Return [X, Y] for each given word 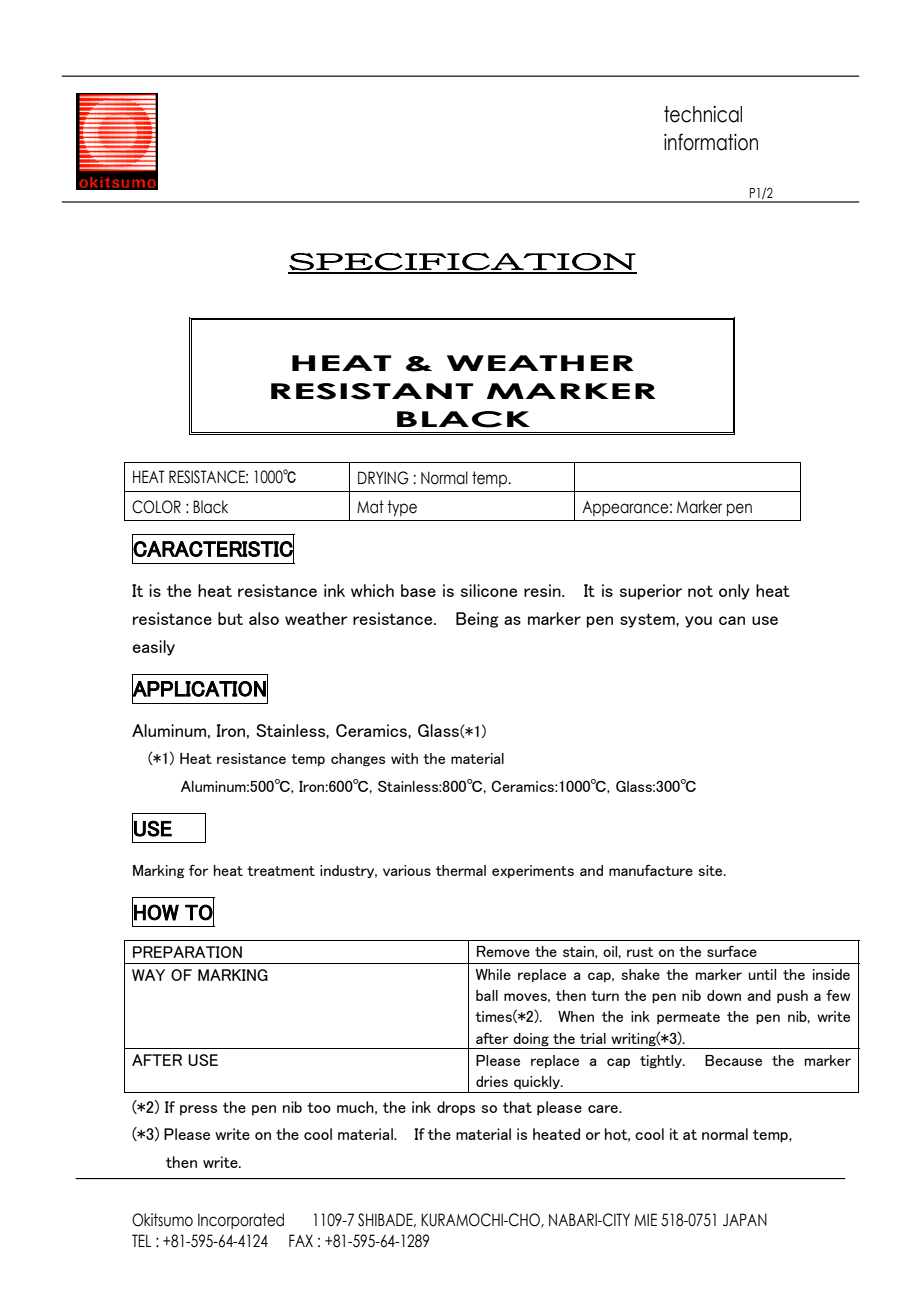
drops [456, 1108]
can [732, 620]
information [711, 142]
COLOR [156, 507]
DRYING [383, 478]
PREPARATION [187, 952]
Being [477, 620]
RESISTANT [372, 391]
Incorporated [241, 1221]
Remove [503, 951]
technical [703, 114]
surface [732, 951]
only [734, 592]
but [230, 618]
